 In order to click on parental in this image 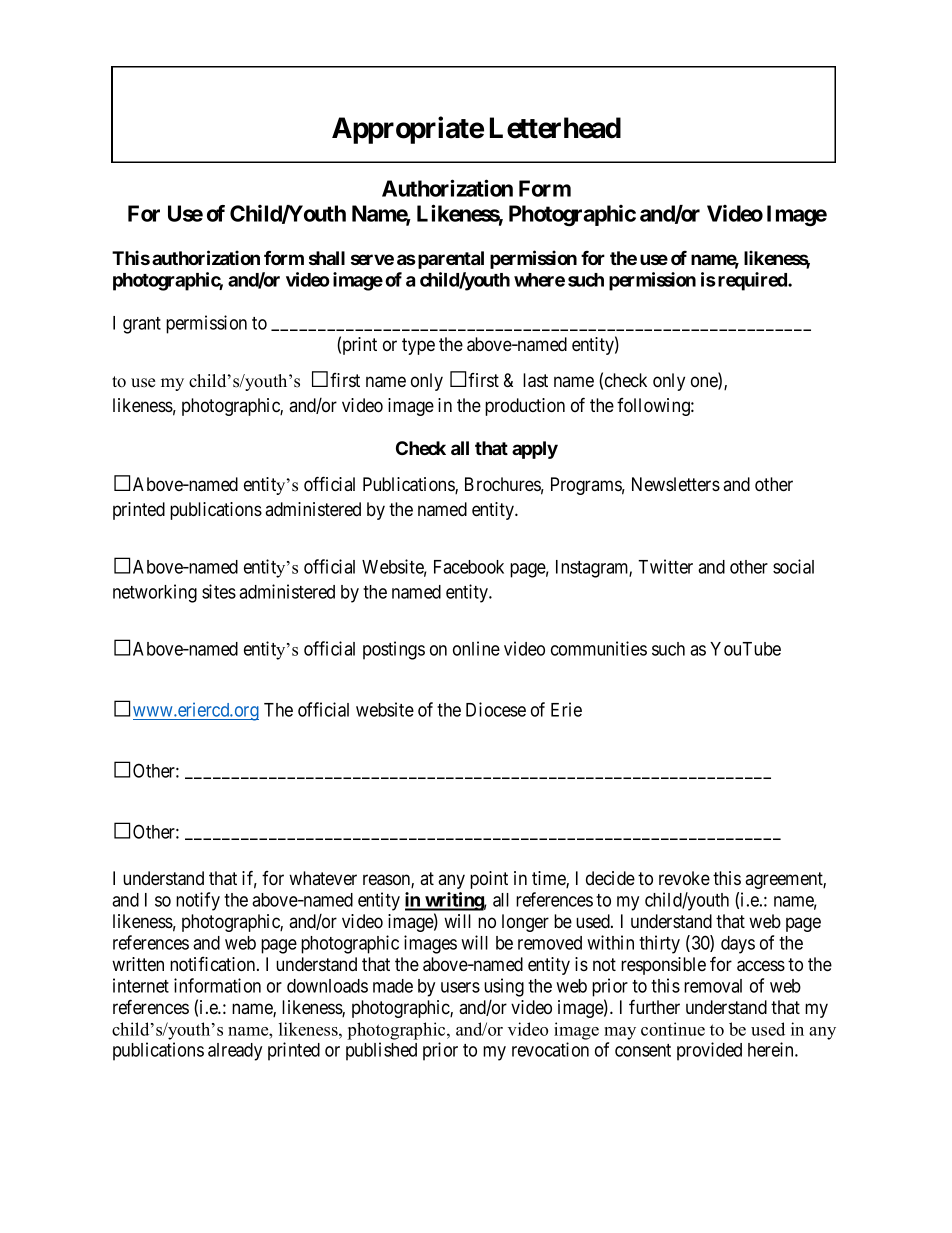, I will do `click(451, 260)`.
